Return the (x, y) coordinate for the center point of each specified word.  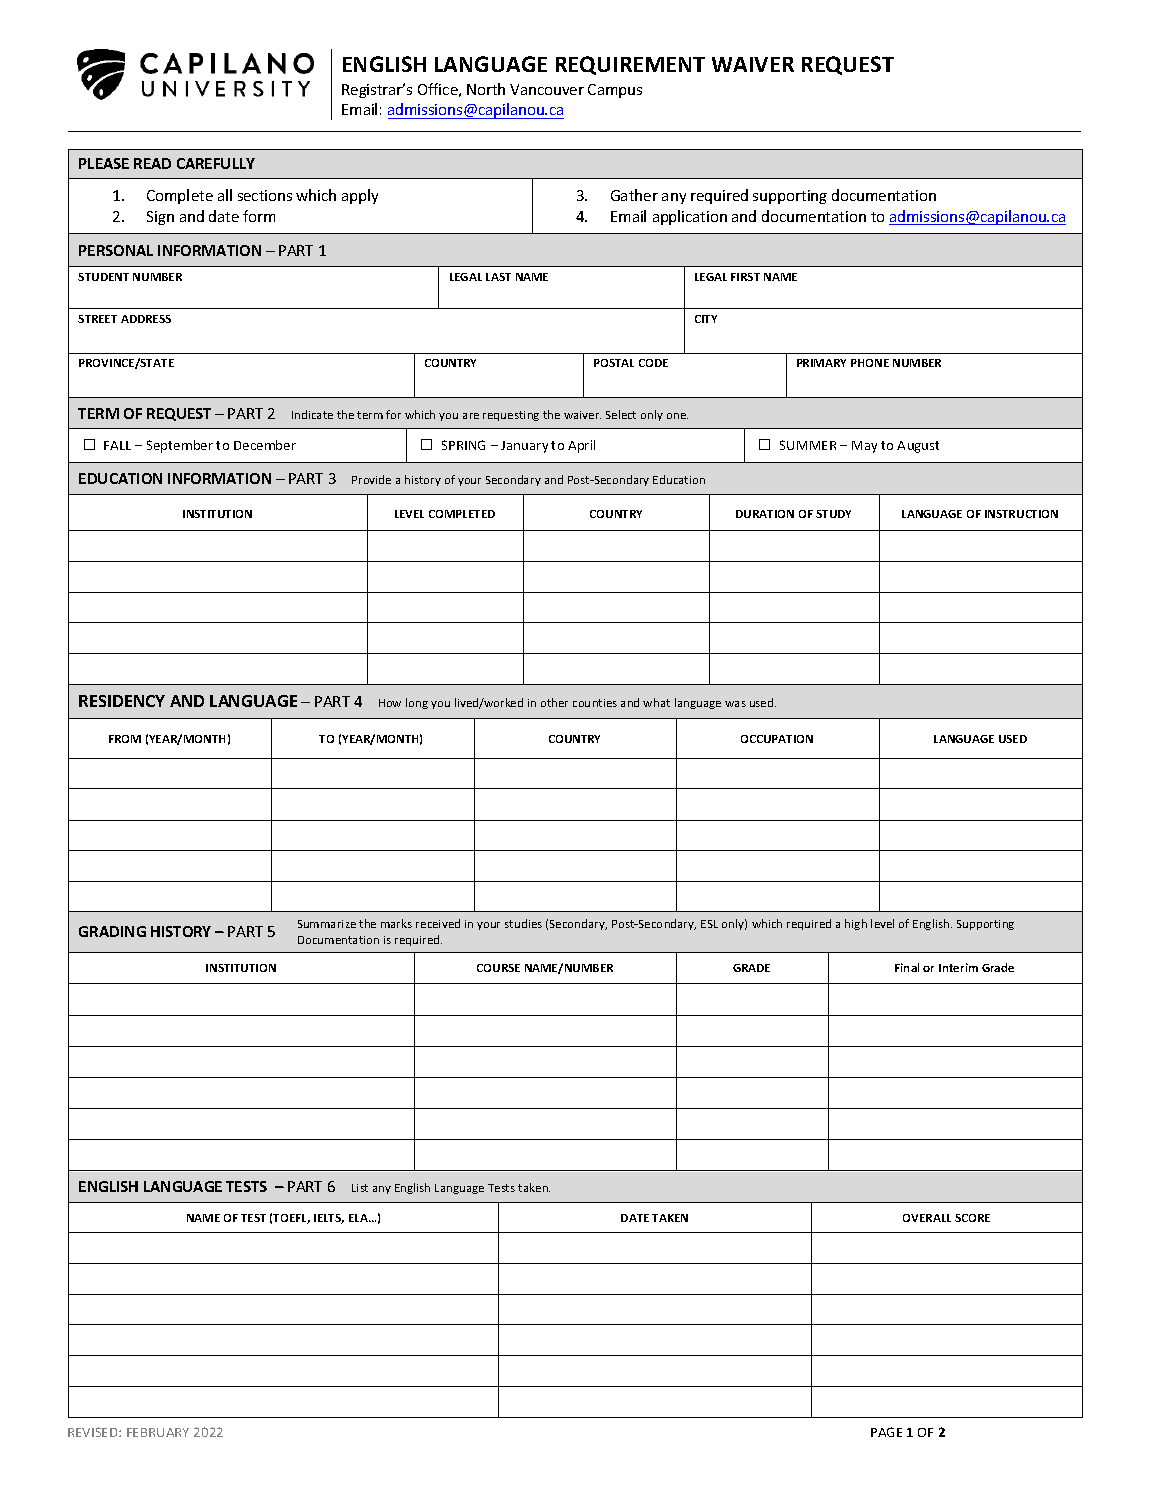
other (554, 702)
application (690, 217)
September (180, 446)
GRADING (112, 931)
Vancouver (547, 89)
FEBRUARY (158, 1432)
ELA (359, 1218)
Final (907, 967)
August (918, 447)
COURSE (498, 968)
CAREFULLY (216, 163)
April (581, 446)
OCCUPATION (777, 739)
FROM (125, 739)
